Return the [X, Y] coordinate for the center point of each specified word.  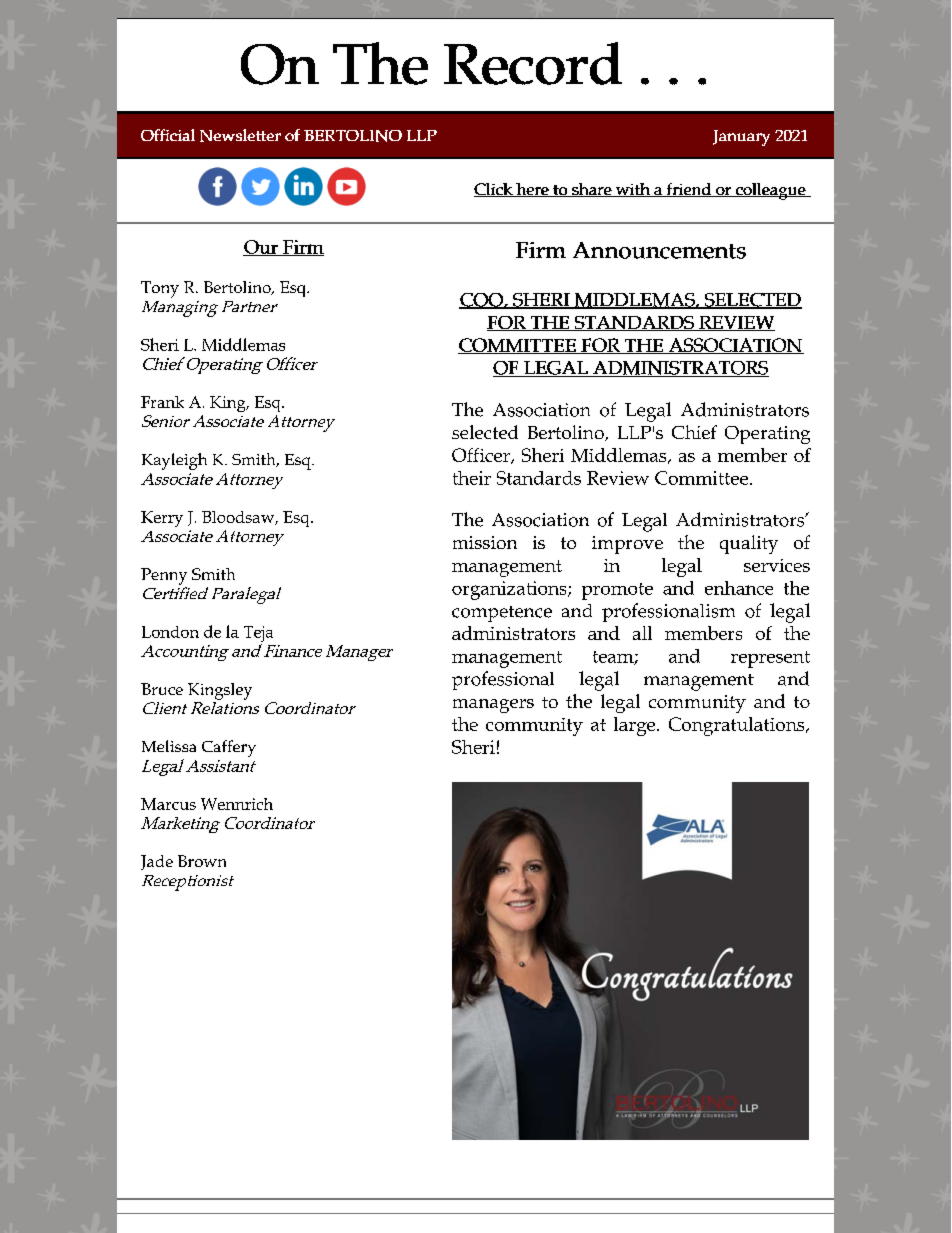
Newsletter [240, 135]
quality [749, 544]
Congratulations [738, 726]
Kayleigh [174, 461]
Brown [202, 861]
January [741, 138]
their [472, 478]
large [636, 726]
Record [533, 63]
